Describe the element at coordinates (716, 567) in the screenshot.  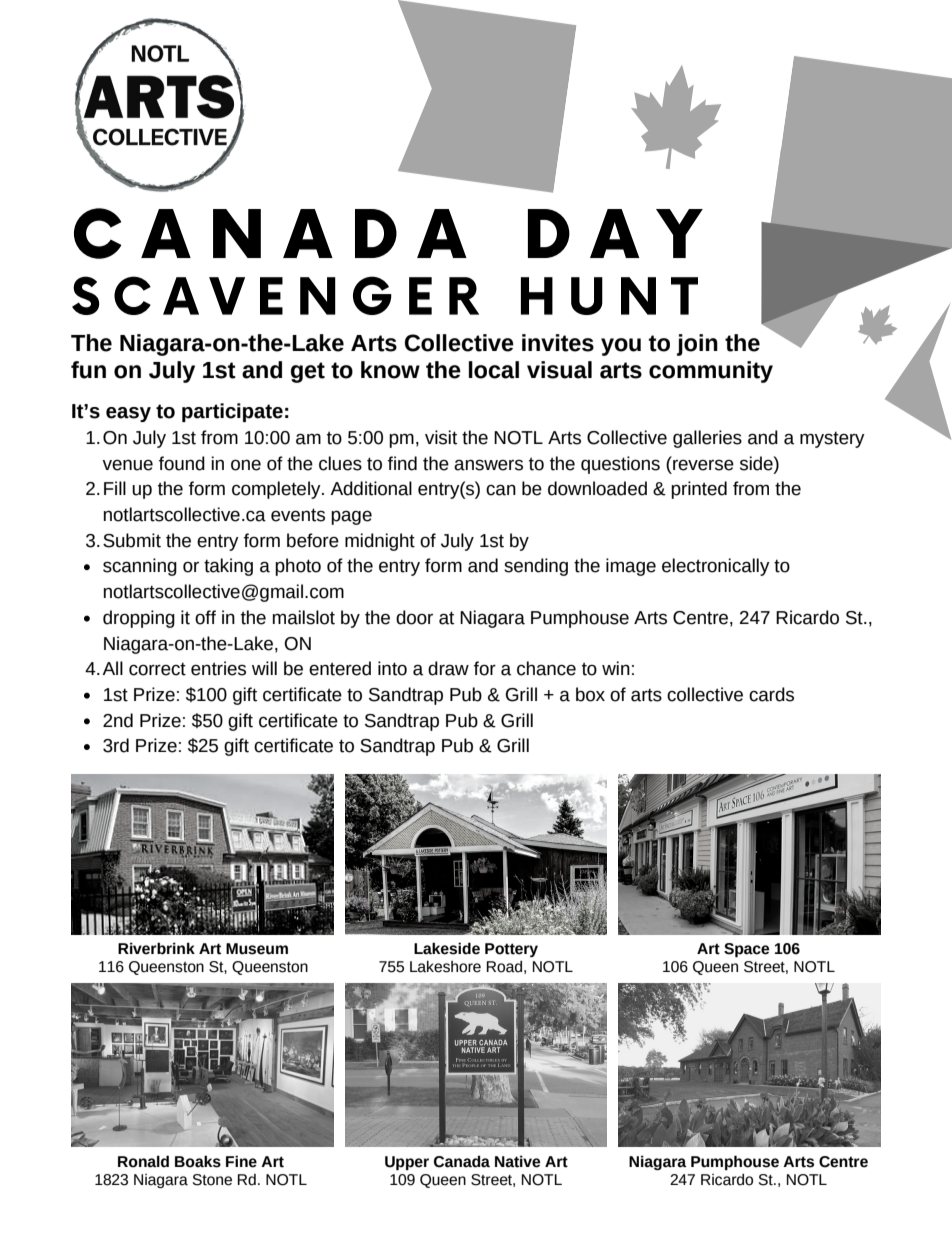
I see `electronically` at that location.
